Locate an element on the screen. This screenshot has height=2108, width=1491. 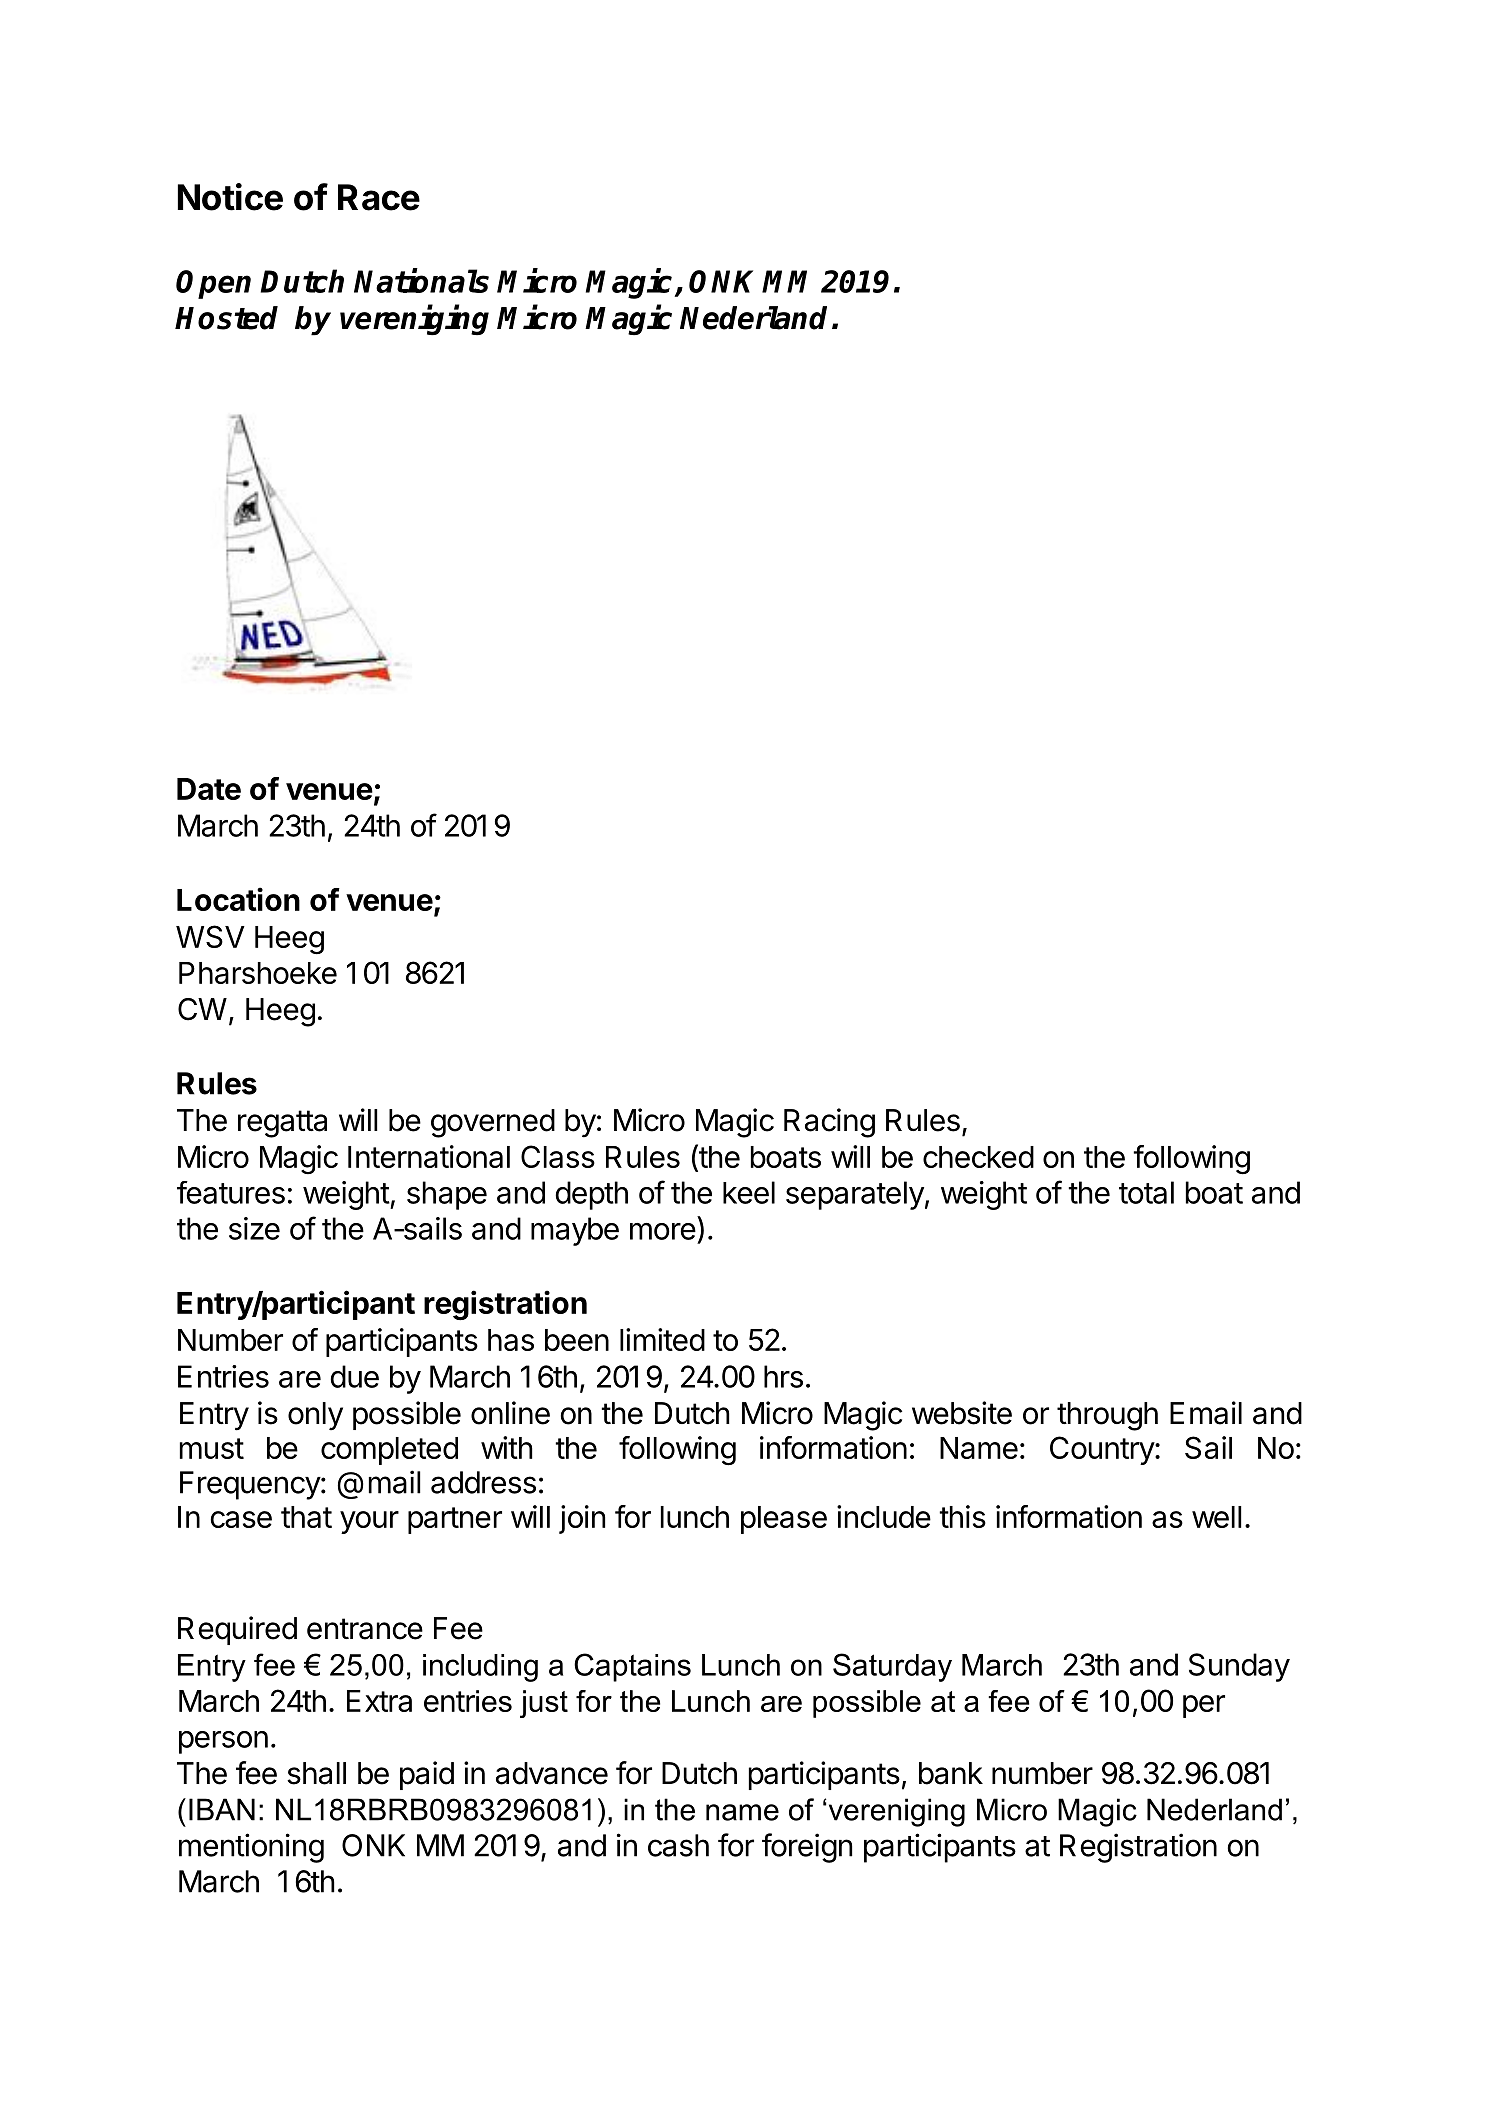
Hosted is located at coordinates (226, 318).
